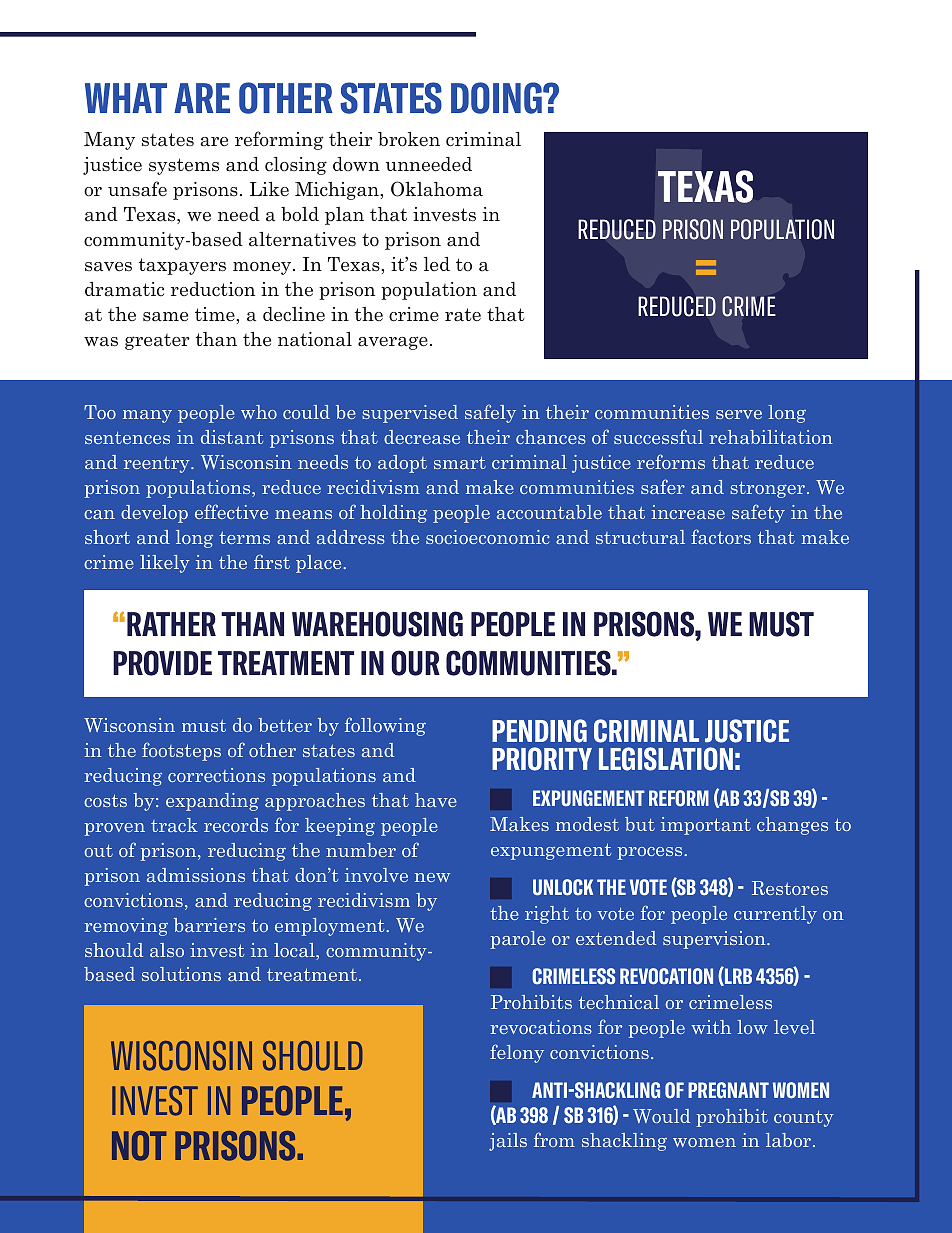  I want to click on NOT, so click(139, 1146).
